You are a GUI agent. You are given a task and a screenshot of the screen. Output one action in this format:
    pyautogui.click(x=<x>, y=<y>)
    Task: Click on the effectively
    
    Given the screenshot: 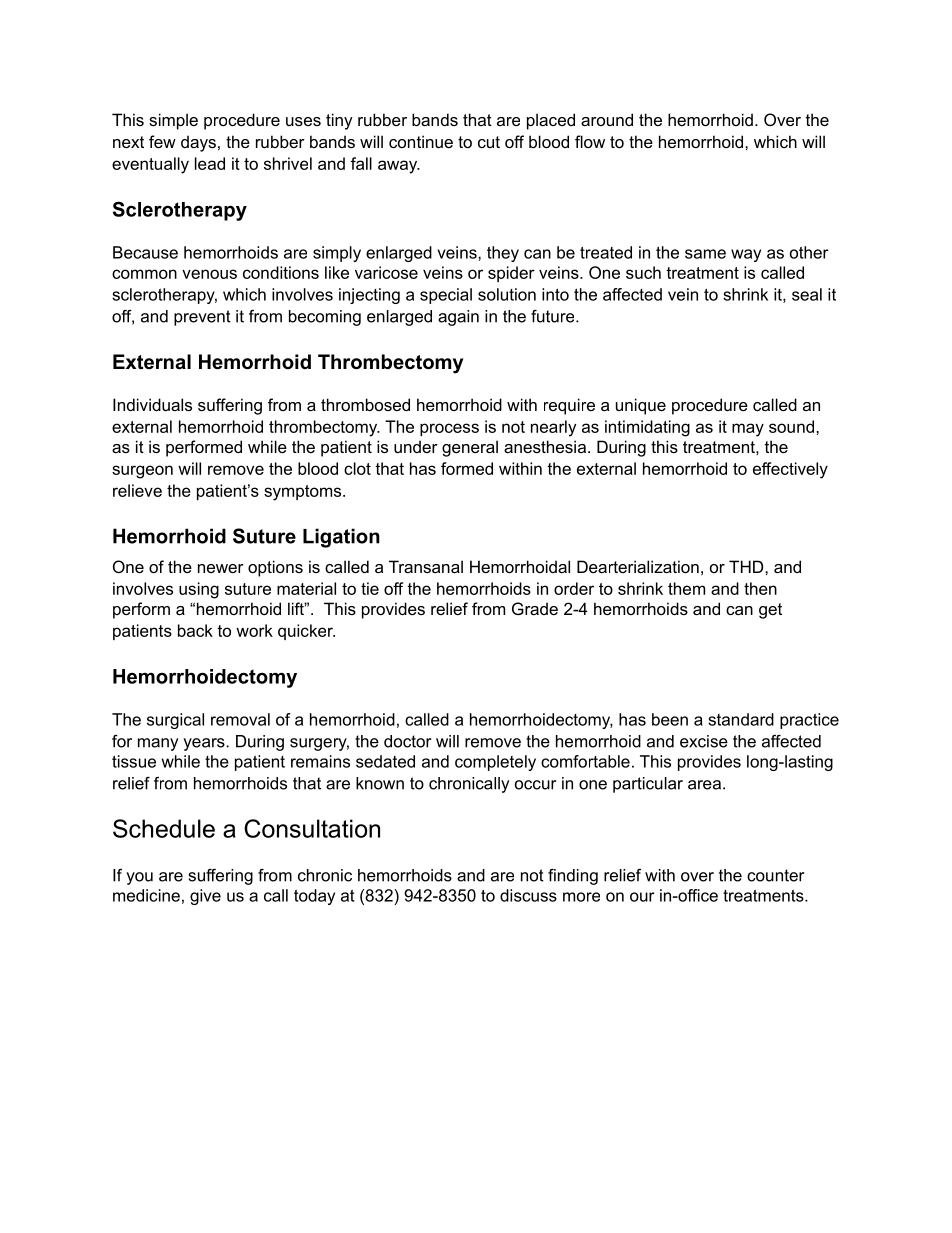 What is the action you would take?
    pyautogui.click(x=790, y=470)
